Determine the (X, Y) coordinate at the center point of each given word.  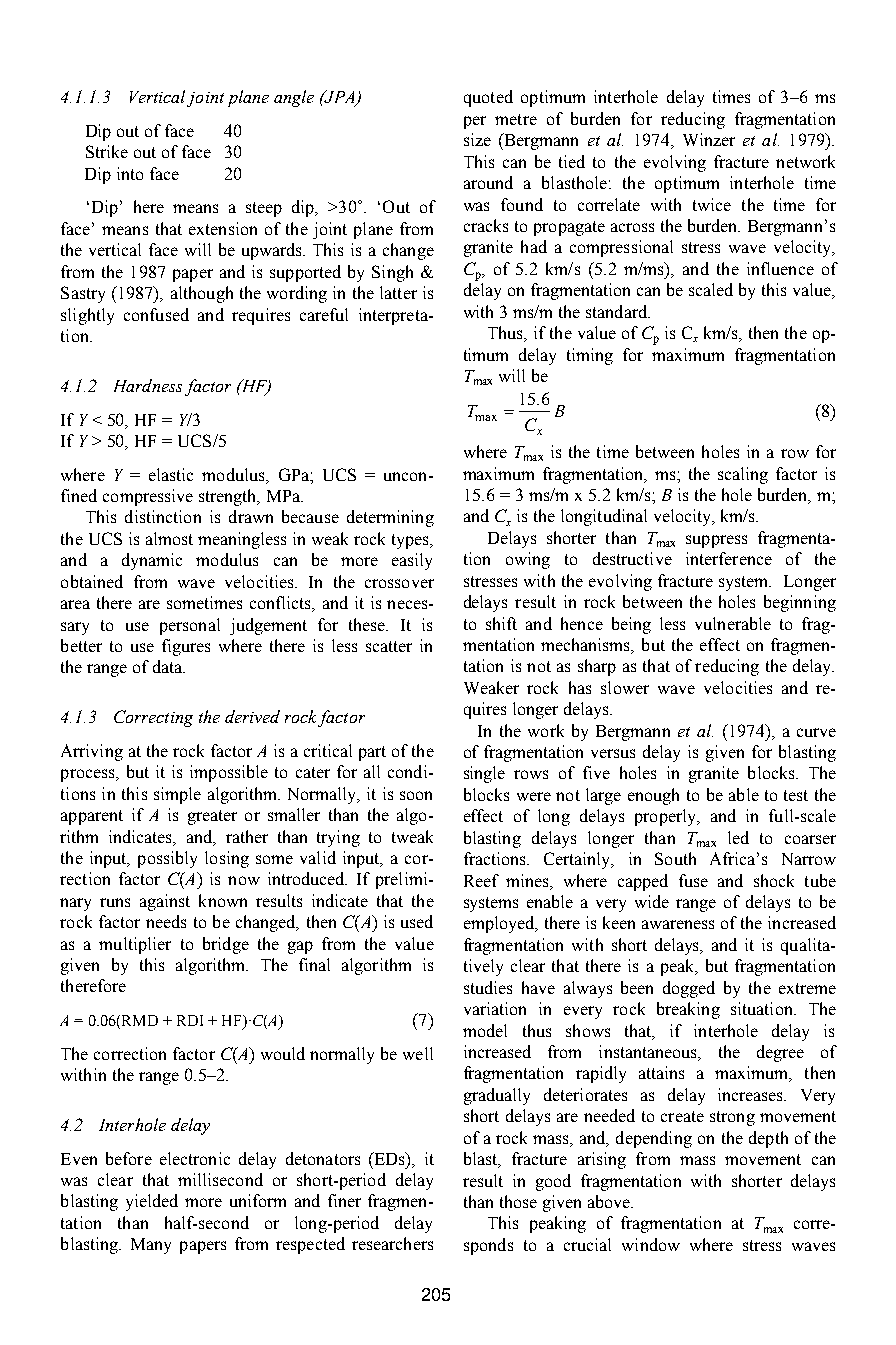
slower (625, 687)
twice (712, 204)
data (169, 666)
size (477, 139)
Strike (107, 151)
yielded (152, 1202)
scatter (389, 646)
